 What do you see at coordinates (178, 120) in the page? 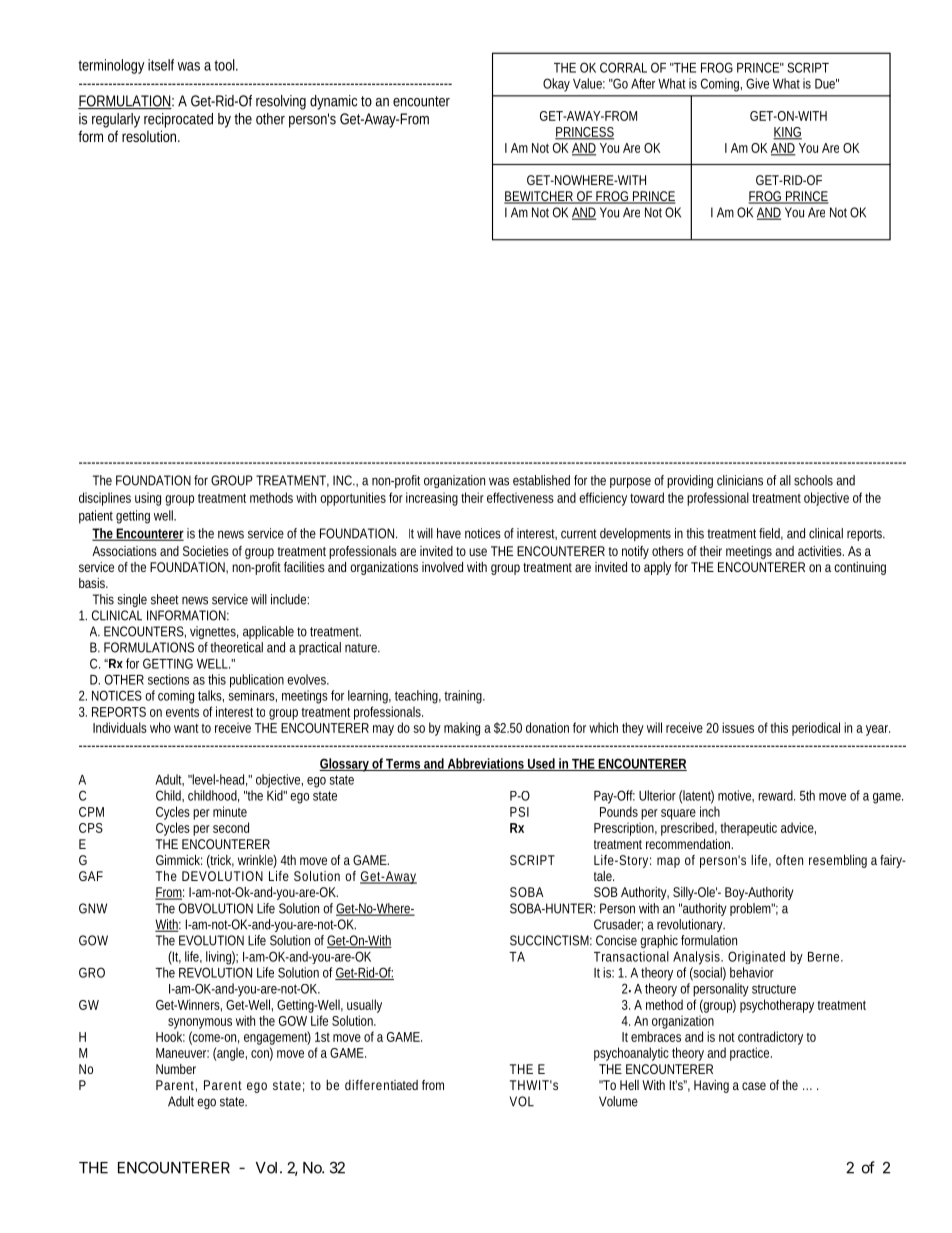
I see `reciprocated` at bounding box center [178, 120].
